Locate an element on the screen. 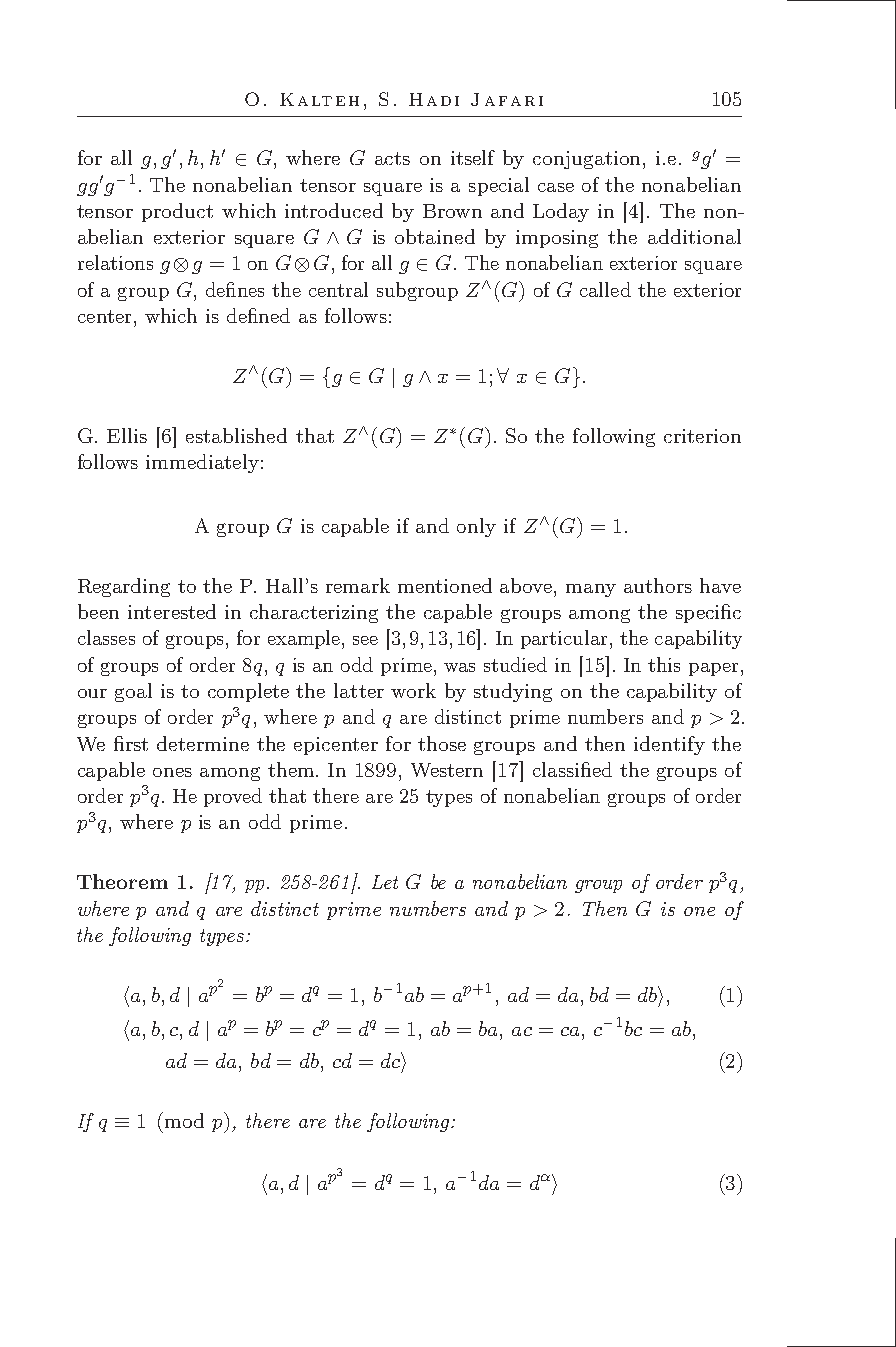 This screenshot has height=1347, width=896. identify is located at coordinates (669, 745).
